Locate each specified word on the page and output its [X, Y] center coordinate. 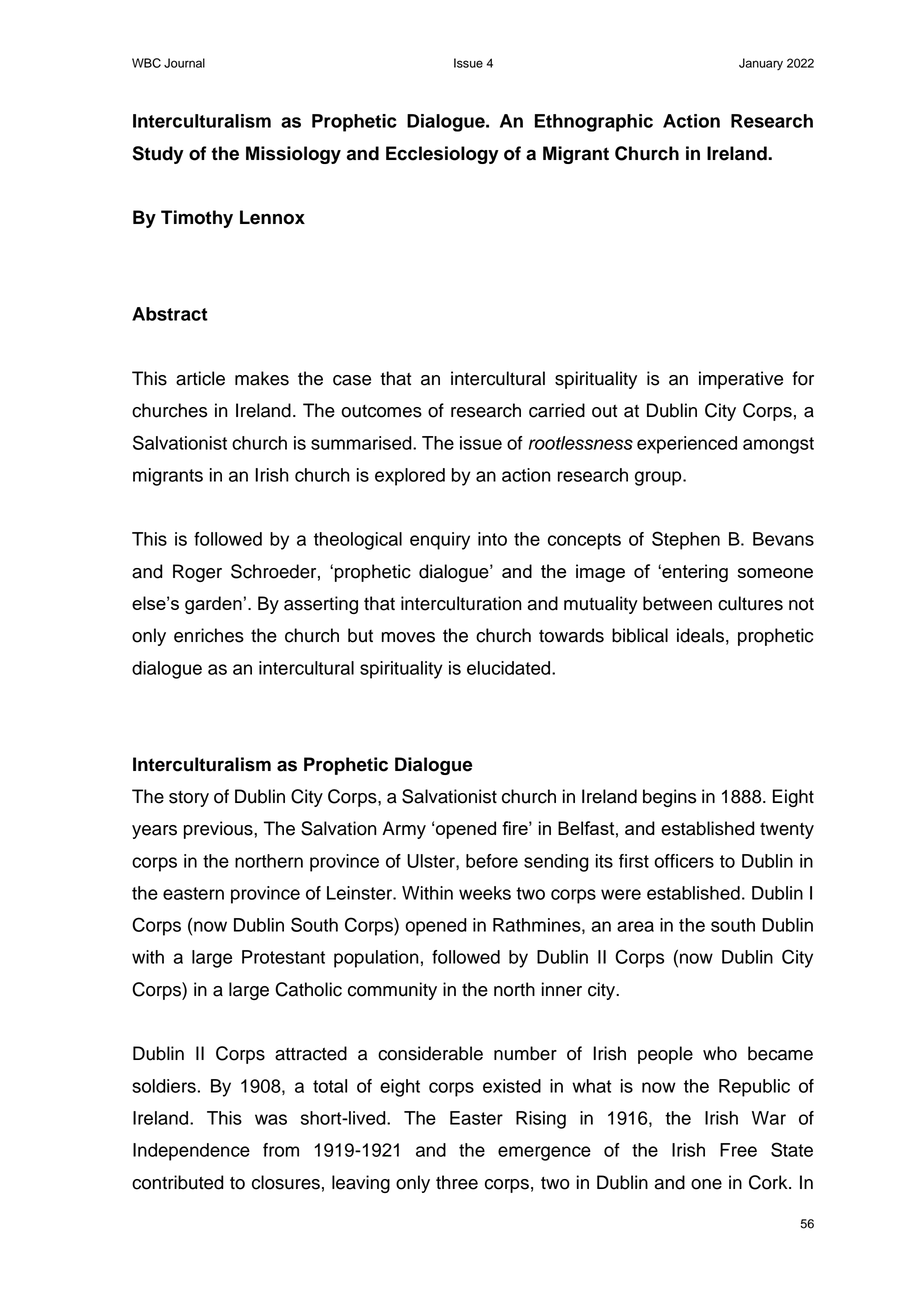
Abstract [170, 314]
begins [669, 798]
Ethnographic [594, 123]
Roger [197, 573]
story [189, 799]
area [635, 926]
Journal [184, 63]
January [761, 64]
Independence [191, 1152]
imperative [741, 380]
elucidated [510, 668]
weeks [485, 893]
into [492, 539]
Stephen [686, 540]
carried [557, 410]
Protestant [283, 957]
